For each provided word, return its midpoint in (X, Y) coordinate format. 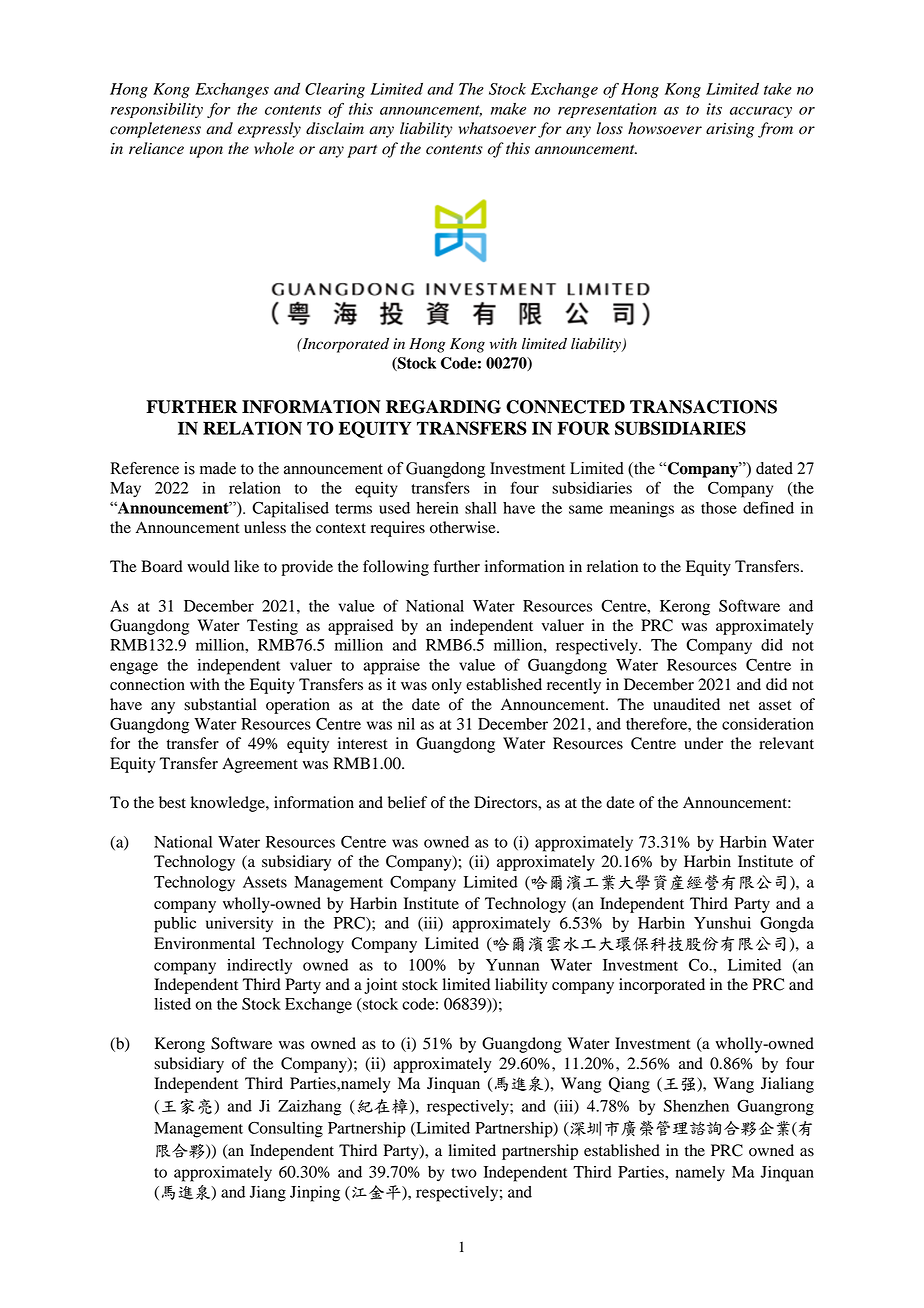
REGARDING (443, 407)
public (175, 925)
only (447, 686)
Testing (272, 627)
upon (206, 152)
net (739, 705)
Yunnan (512, 965)
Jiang (268, 1194)
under (703, 743)
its (714, 109)
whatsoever (497, 128)
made (218, 468)
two (464, 1173)
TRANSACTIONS (703, 407)
